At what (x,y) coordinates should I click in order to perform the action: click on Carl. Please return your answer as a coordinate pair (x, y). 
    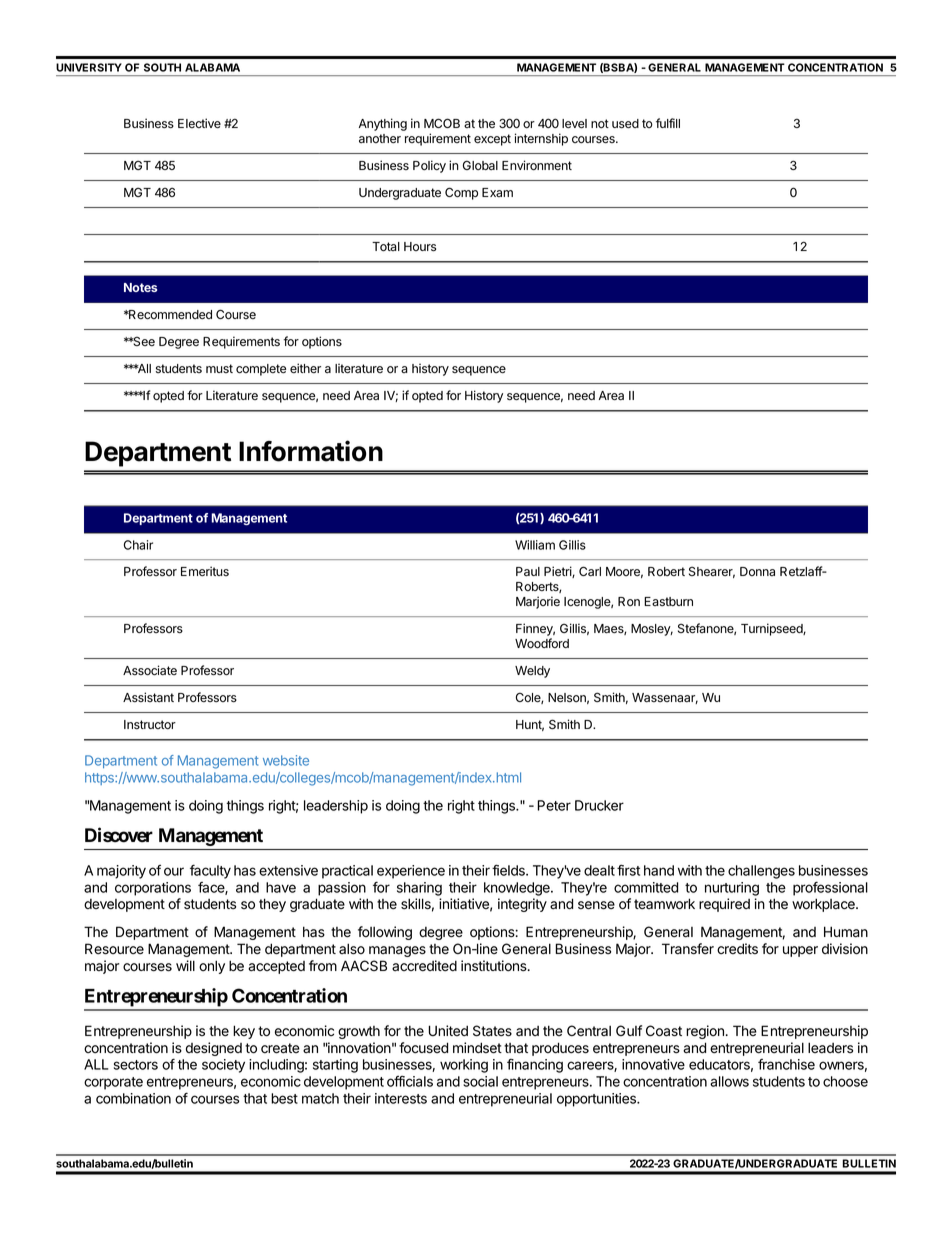
    Looking at the image, I should click on (590, 571).
